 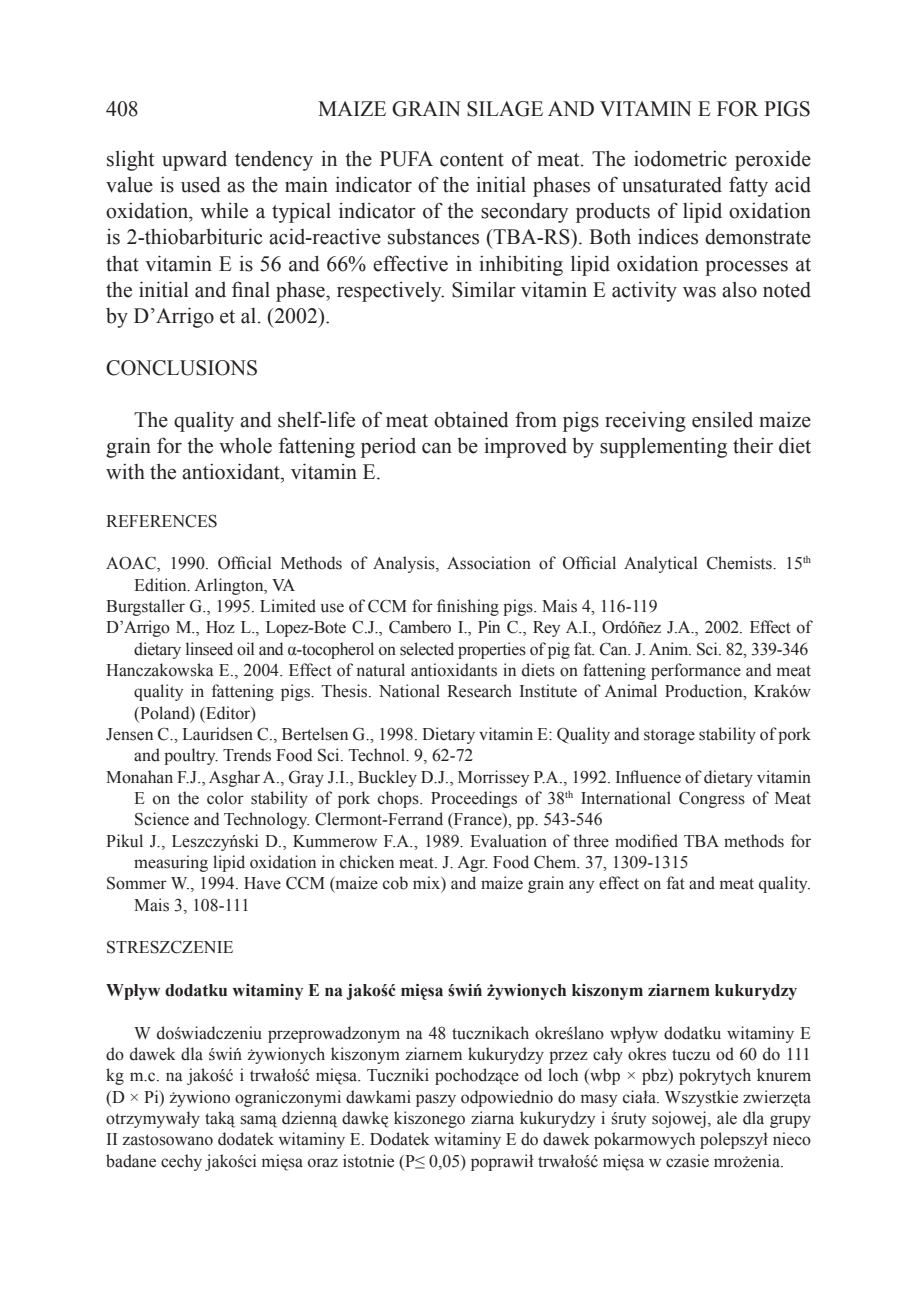 I want to click on unsaturated, so click(x=672, y=185).
